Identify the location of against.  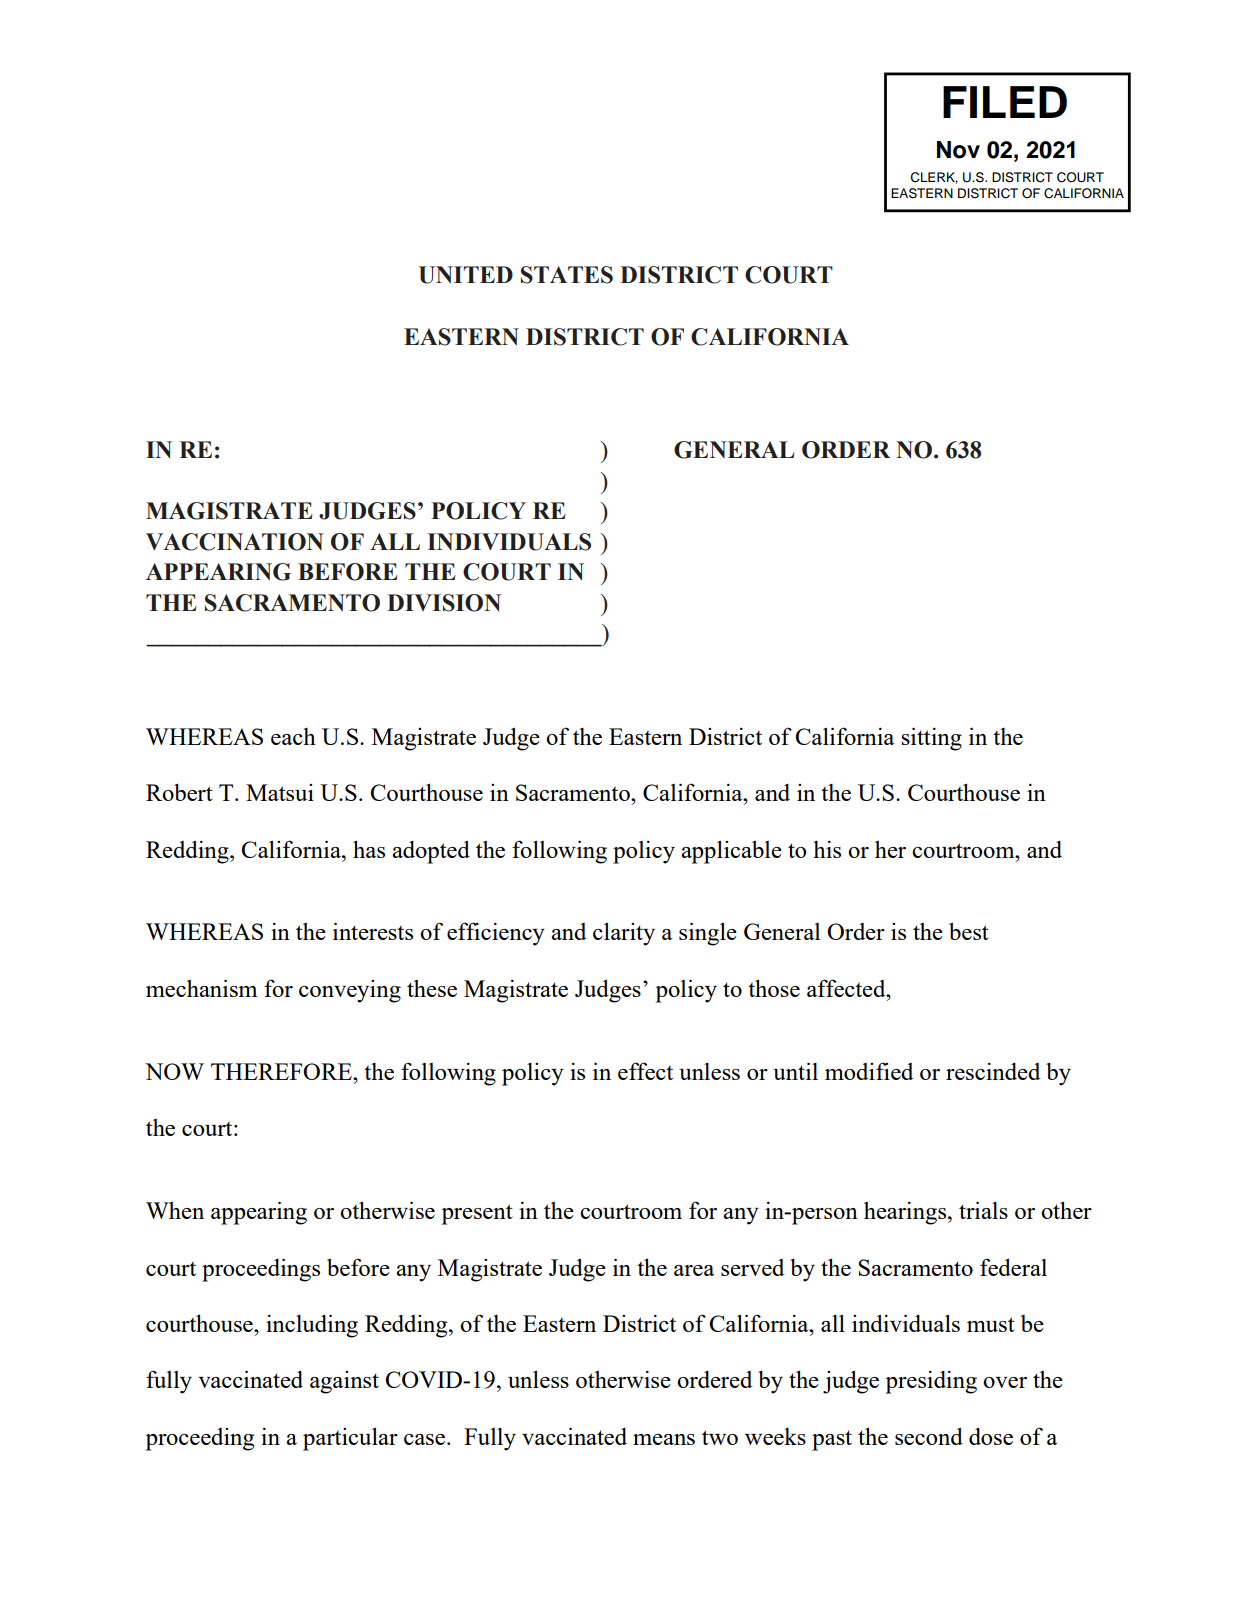
(344, 1382).
